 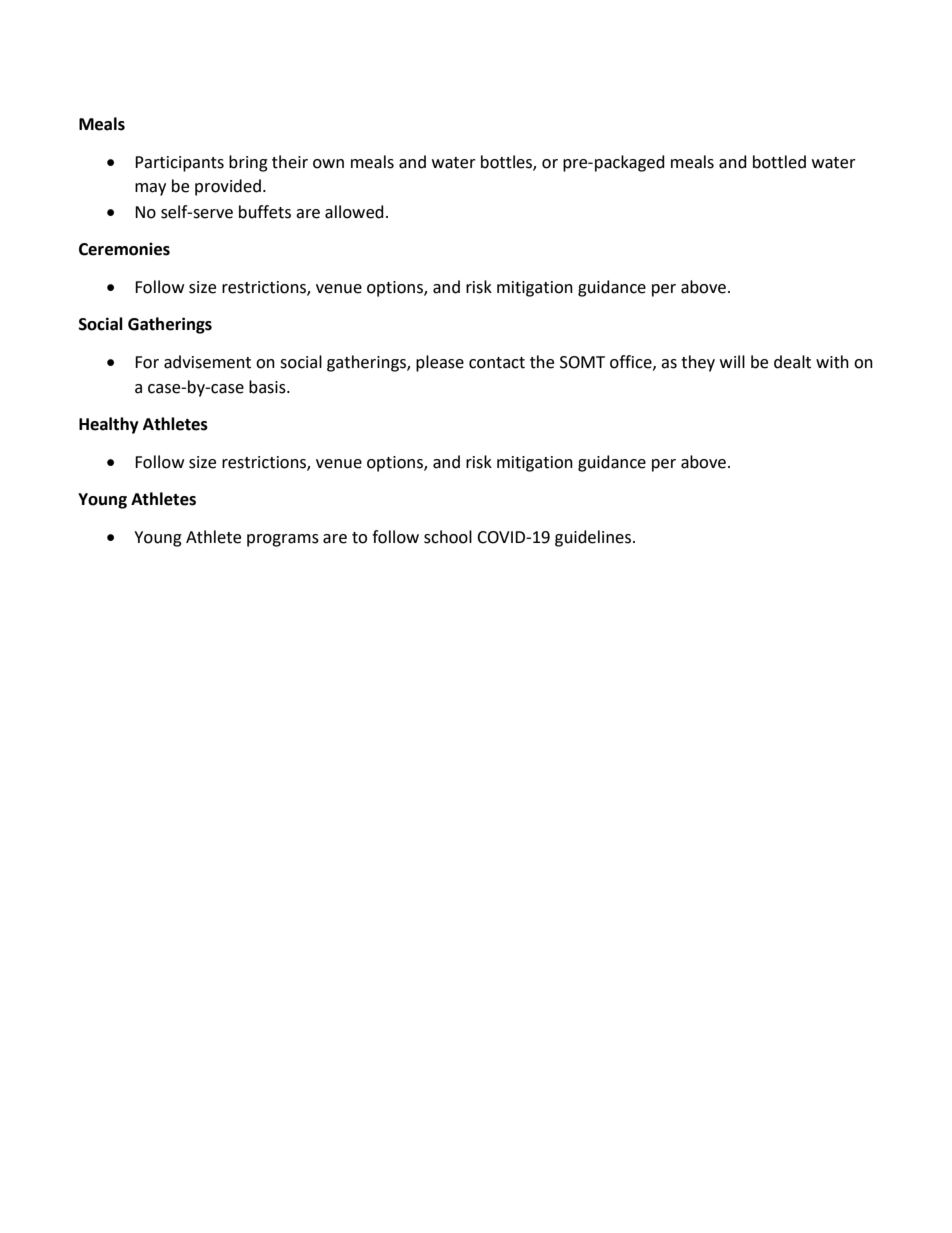 What do you see at coordinates (207, 362) in the image?
I see `advisement` at bounding box center [207, 362].
